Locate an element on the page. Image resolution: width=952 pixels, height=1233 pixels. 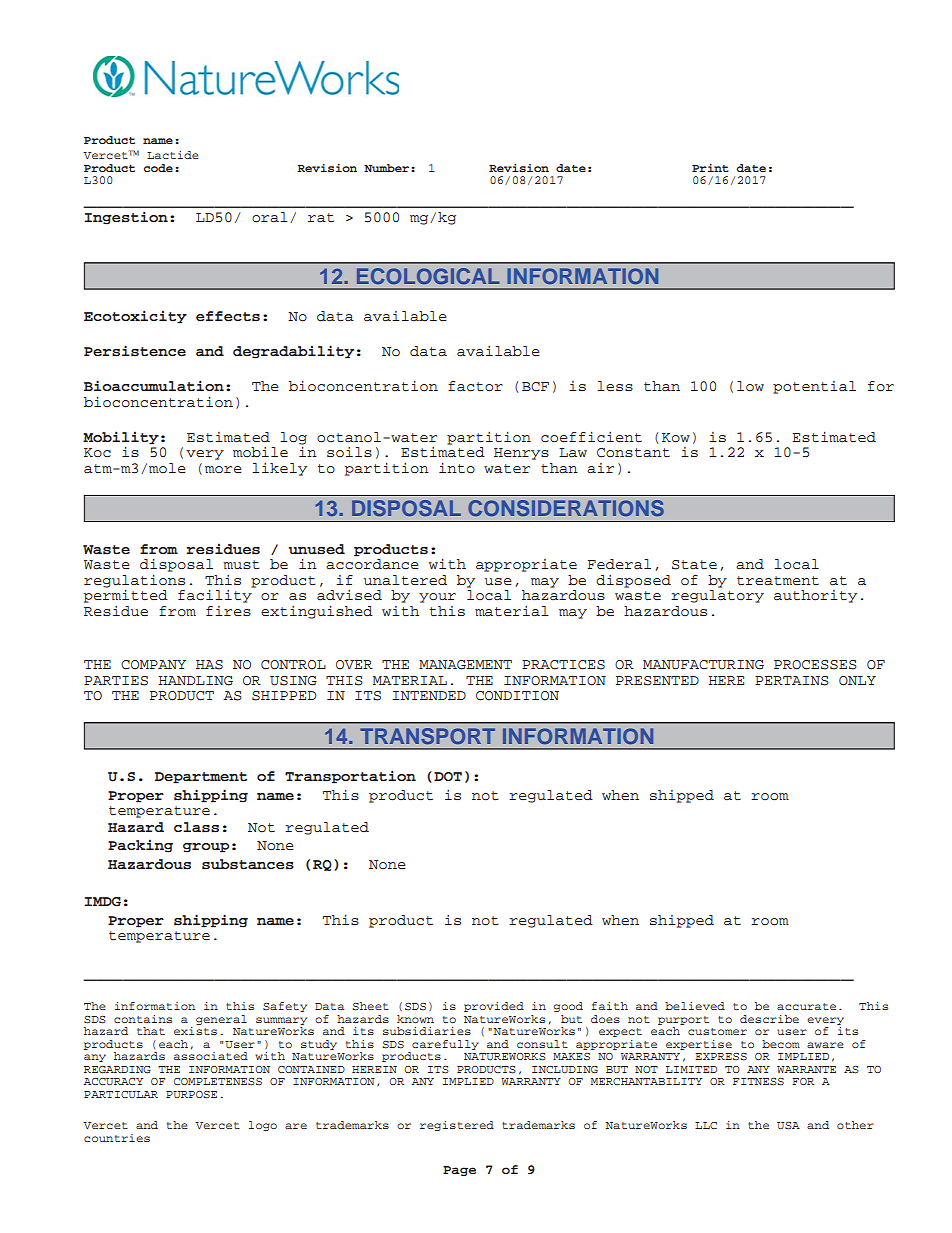
registered is located at coordinates (457, 1126).
